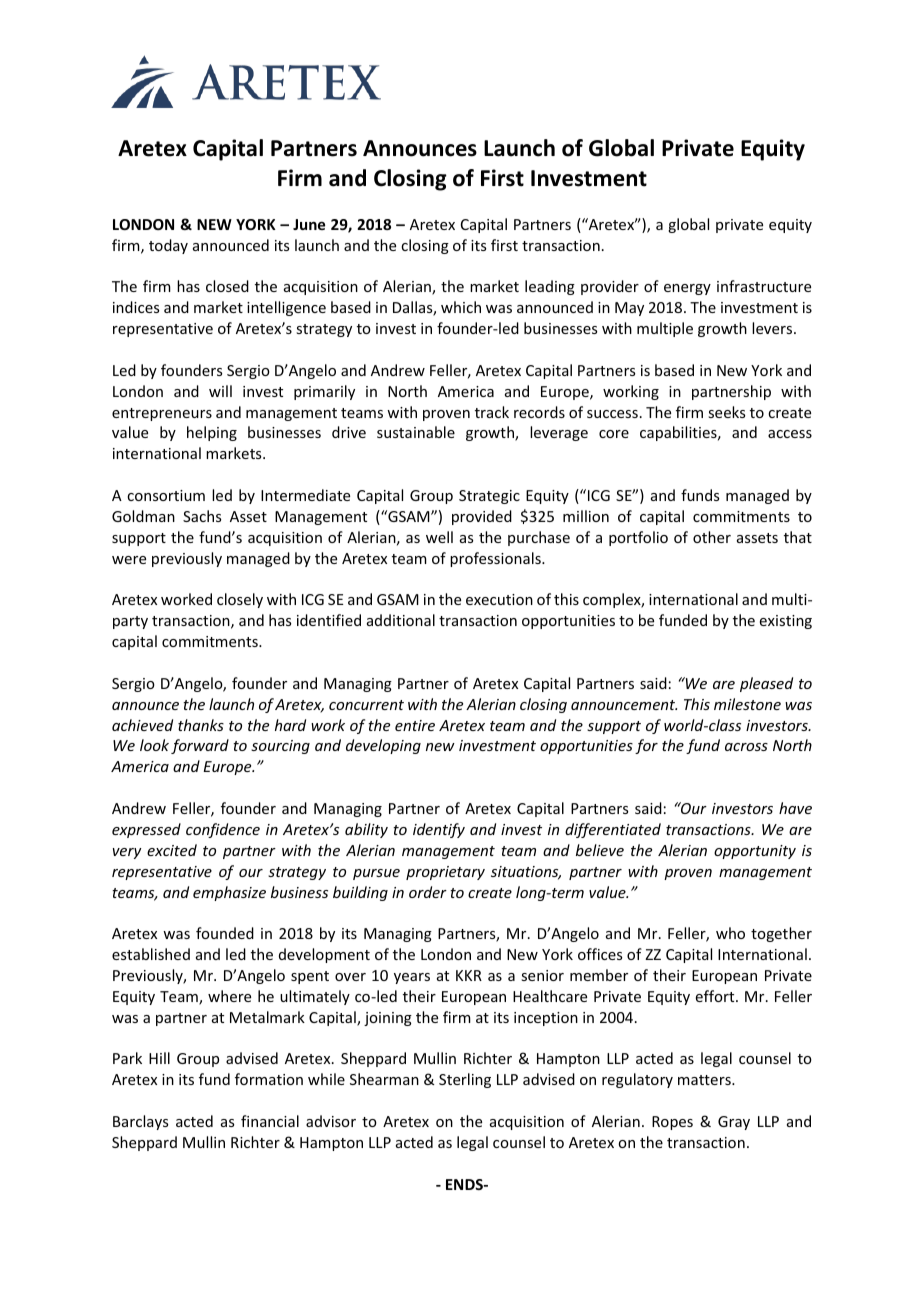  I want to click on opportunity, so click(755, 852).
